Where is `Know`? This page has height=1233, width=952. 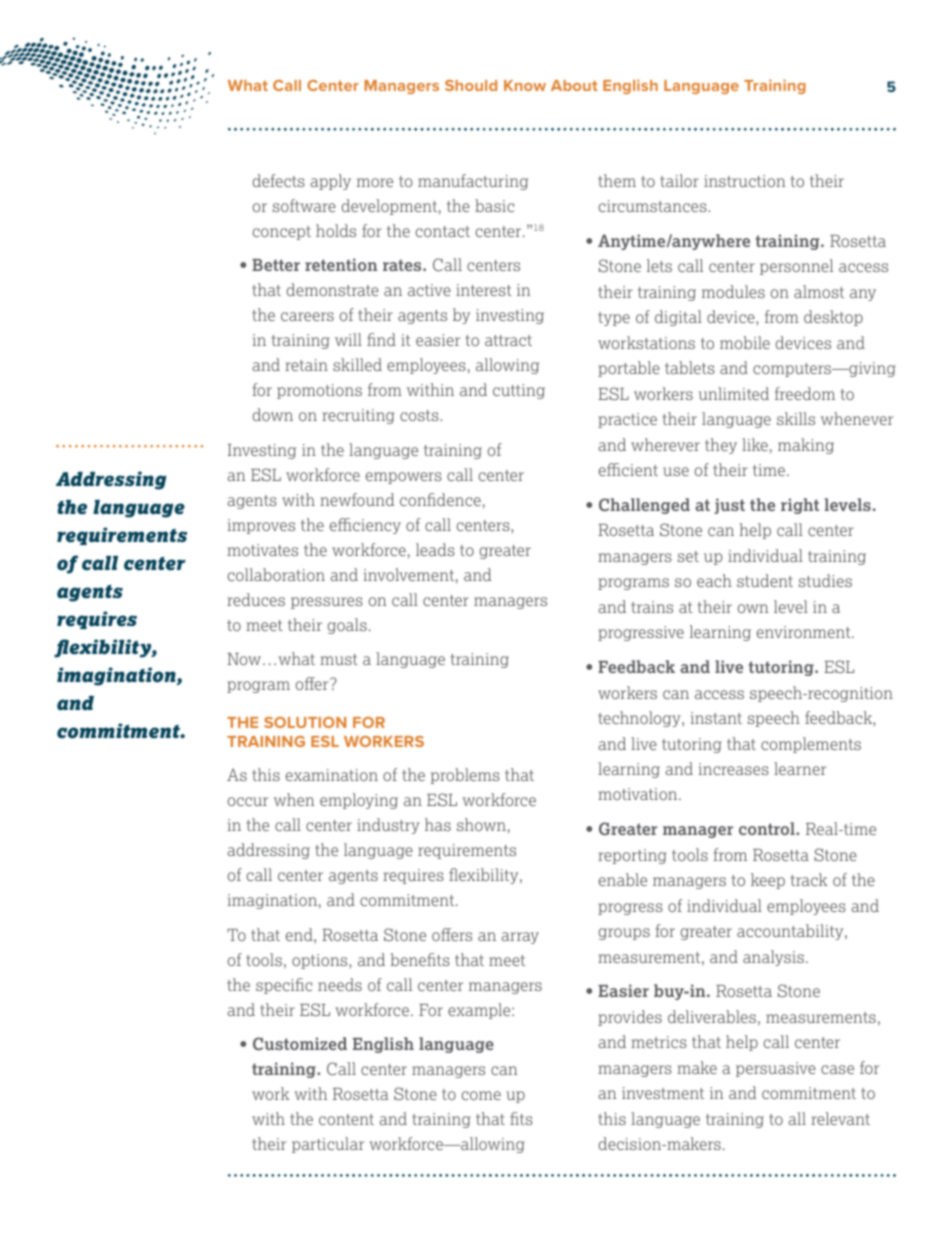 Know is located at coordinates (525, 85).
